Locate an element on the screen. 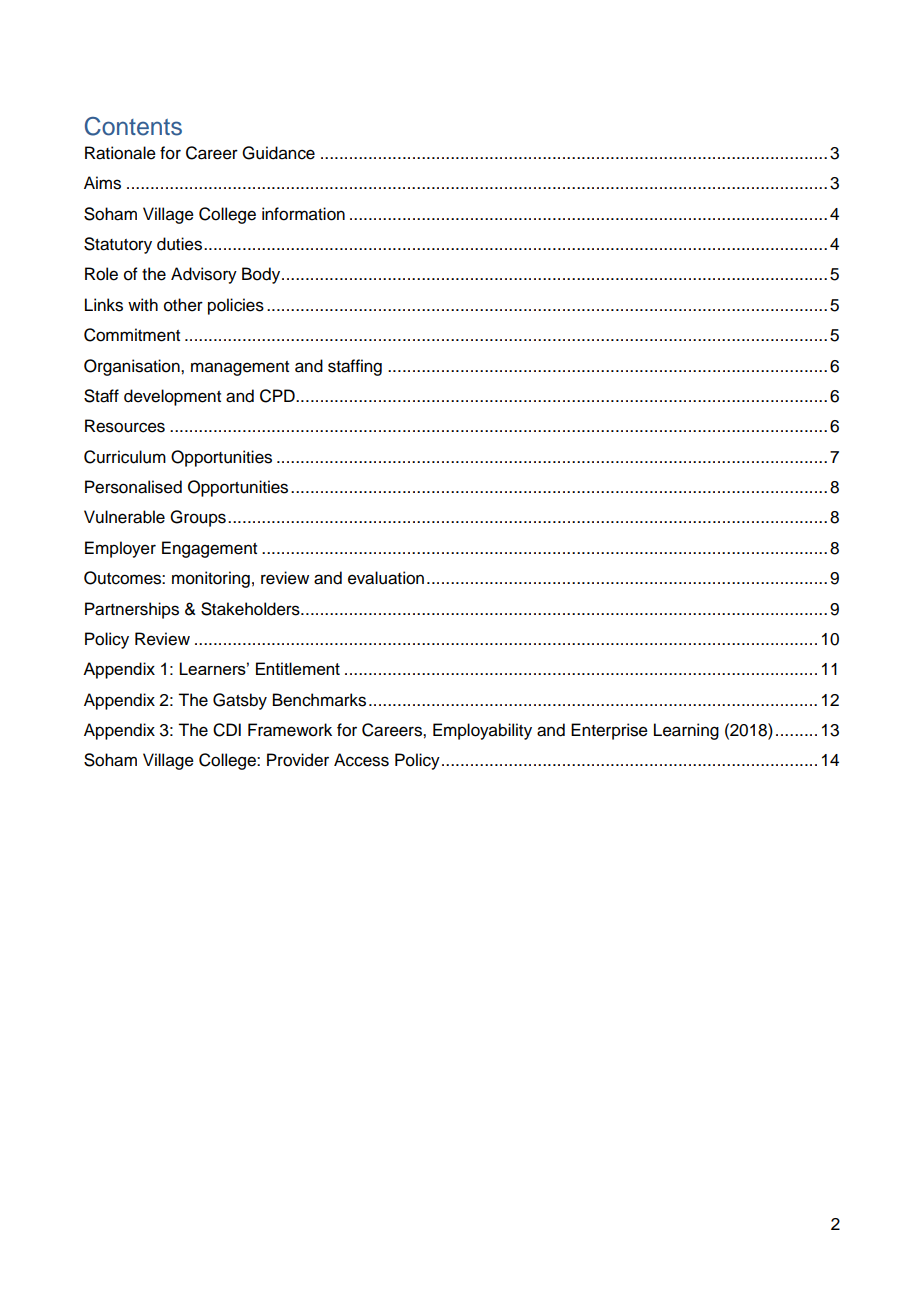  policies is located at coordinates (236, 306).
